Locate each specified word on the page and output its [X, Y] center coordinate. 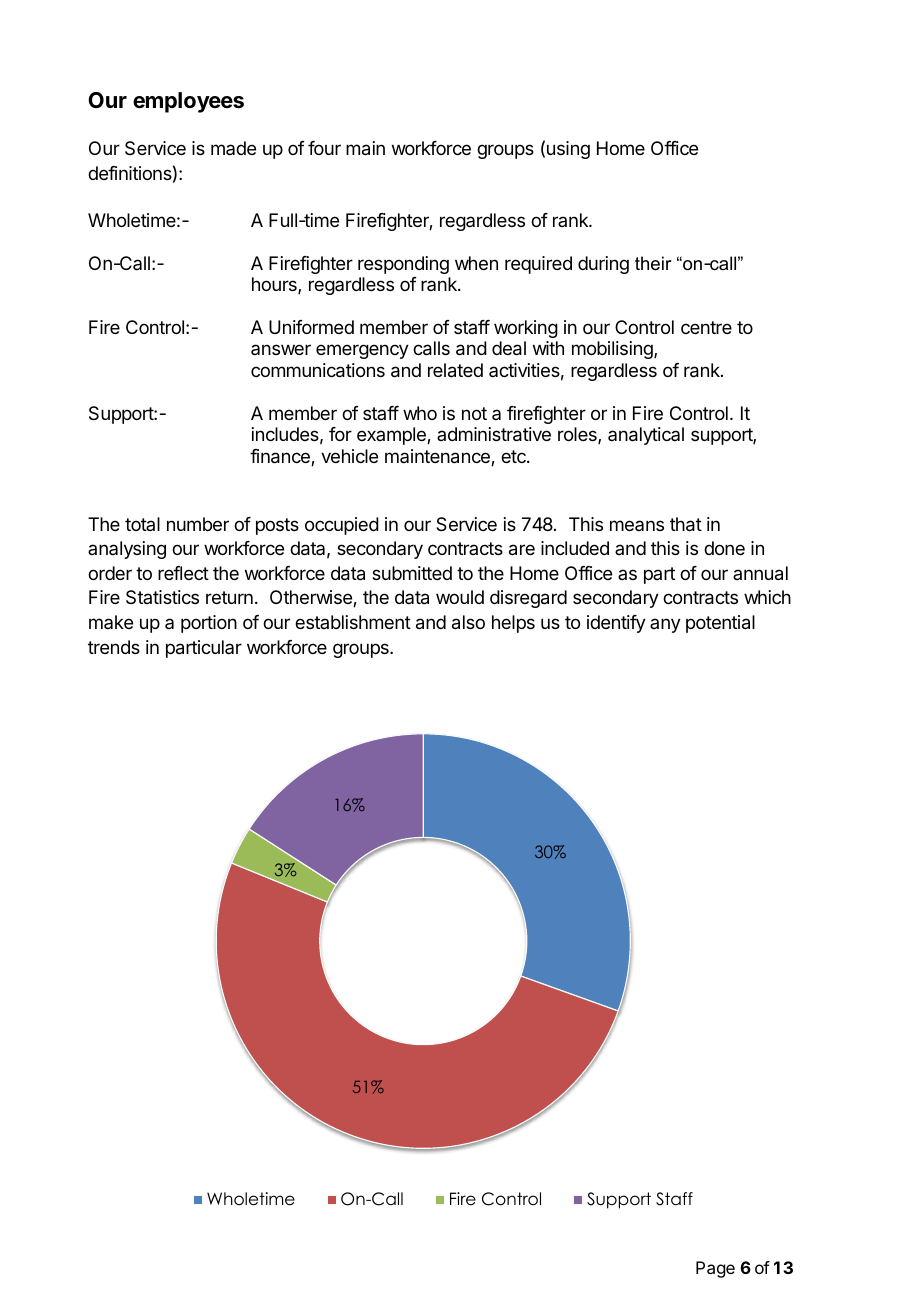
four [324, 148]
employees [188, 102]
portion [209, 624]
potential [720, 624]
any [665, 625]
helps [513, 624]
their [653, 263]
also [468, 622]
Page [715, 1269]
